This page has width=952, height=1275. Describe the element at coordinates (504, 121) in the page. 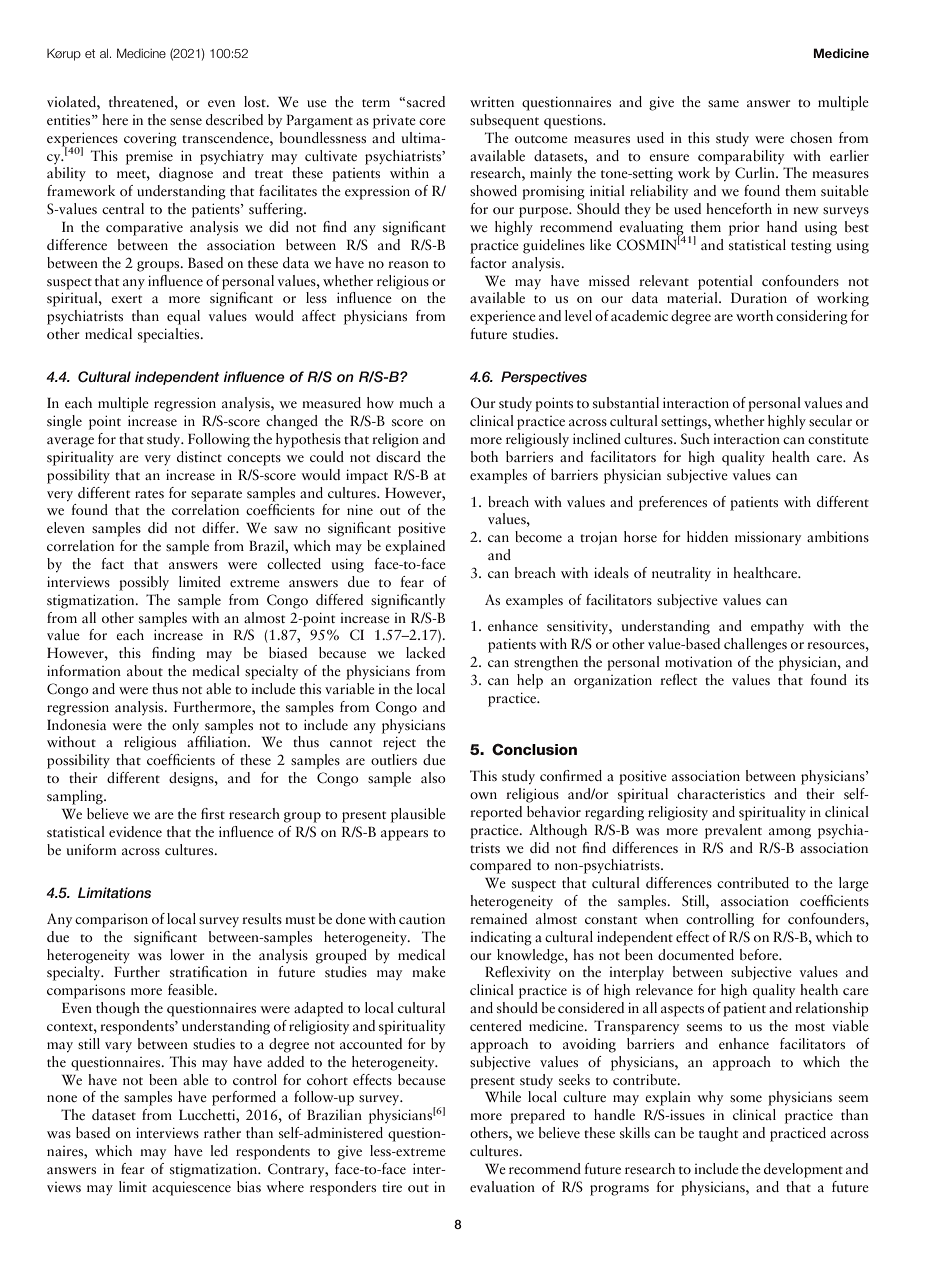

I see `subsequent` at that location.
